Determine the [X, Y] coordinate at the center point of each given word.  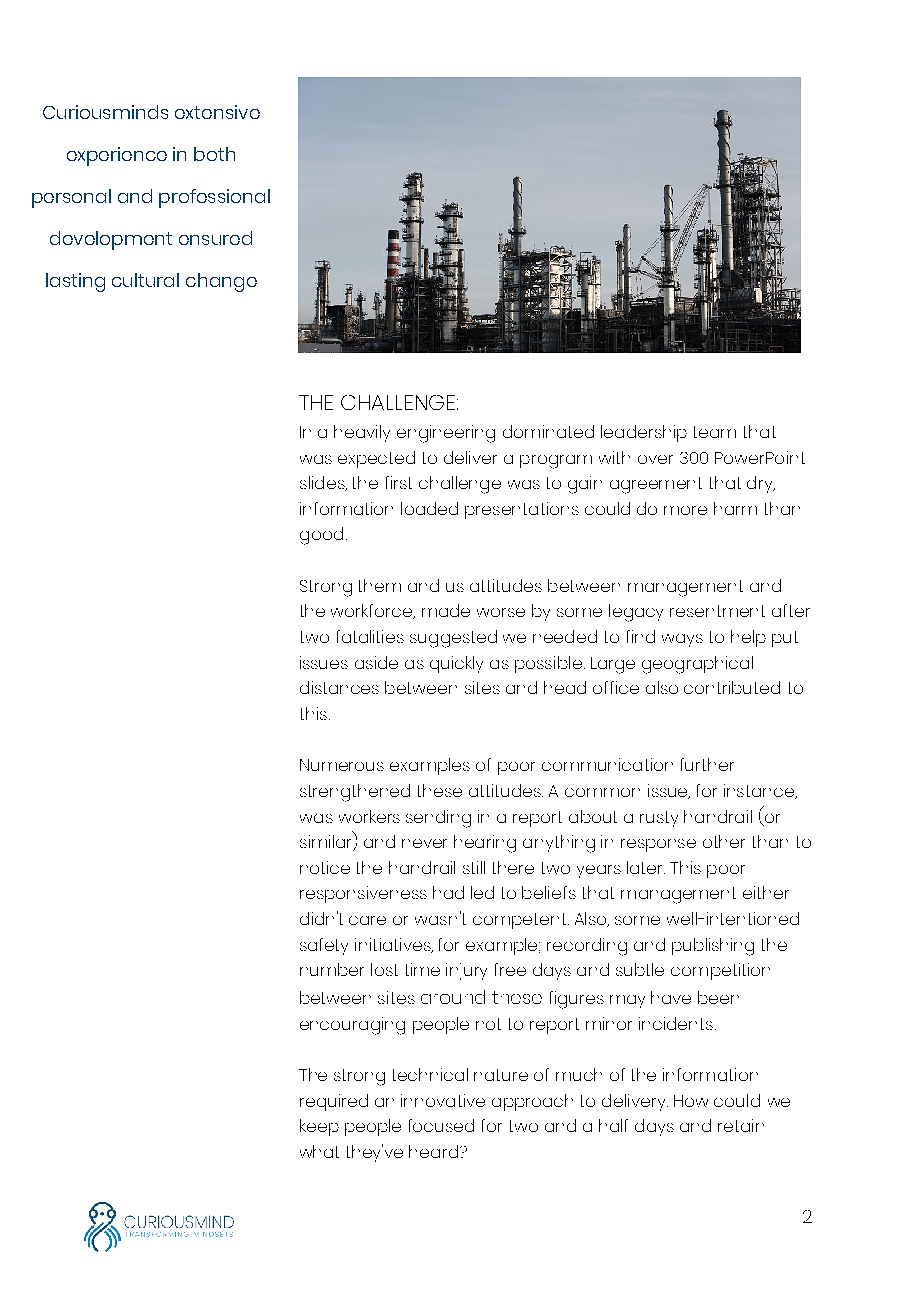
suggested [453, 639]
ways [682, 640]
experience [117, 156]
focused [441, 1125]
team [715, 432]
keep [319, 1127]
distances [339, 687]
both [214, 154]
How [691, 1101]
